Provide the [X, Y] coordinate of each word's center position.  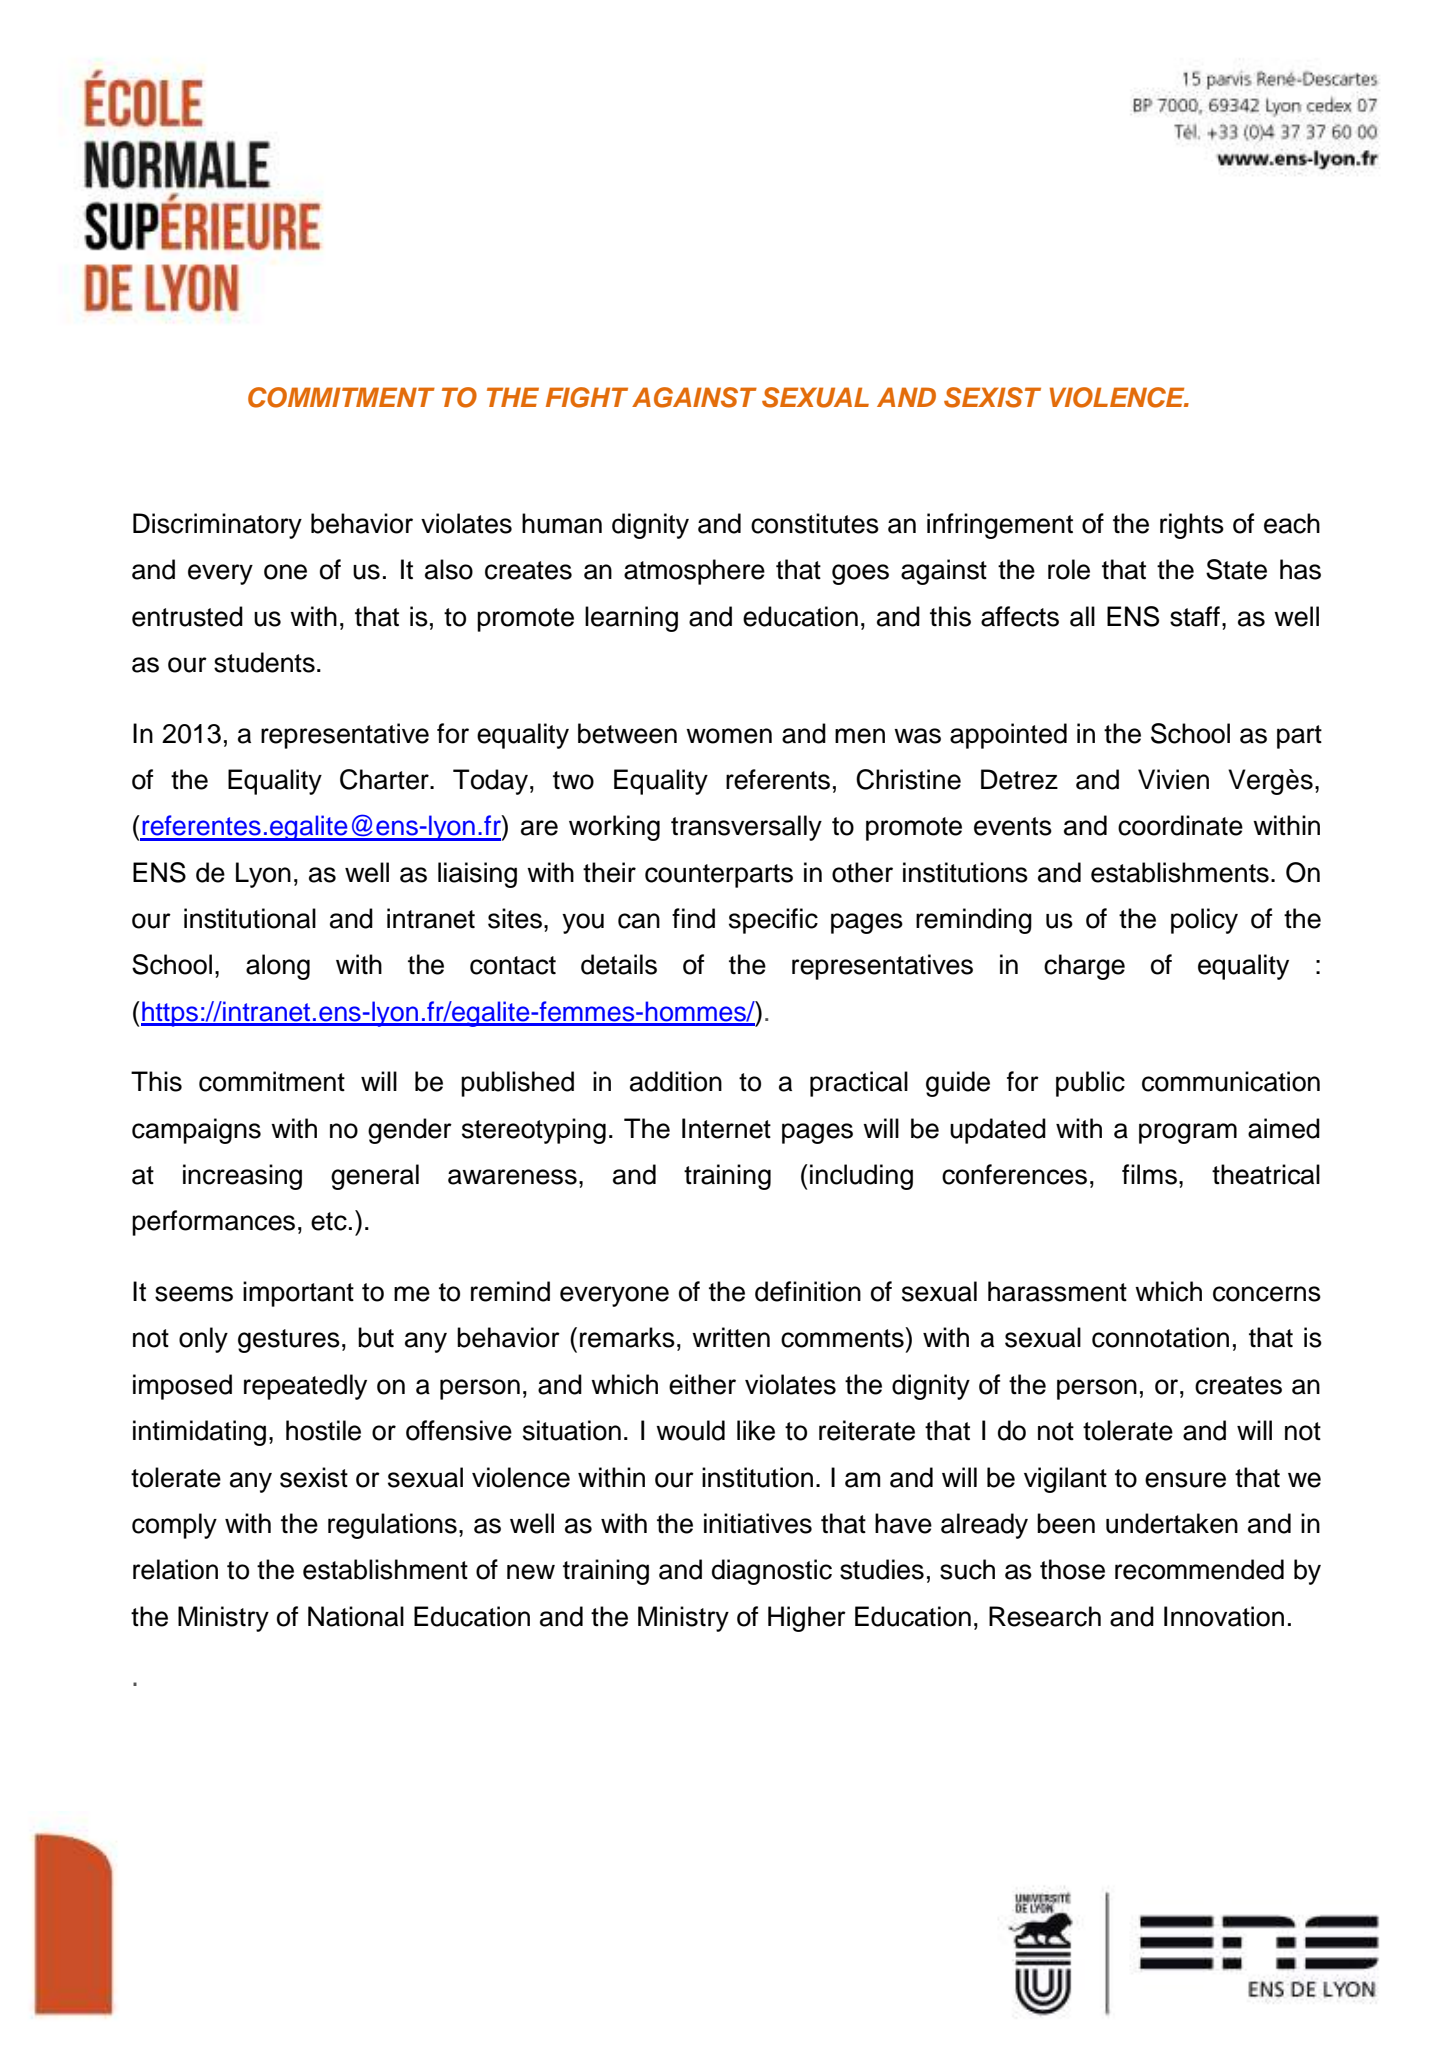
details [619, 964]
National [356, 1616]
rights [1192, 526]
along [278, 967]
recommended [1199, 1569]
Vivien [1173, 779]
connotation [1160, 1337]
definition [808, 1291]
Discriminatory [217, 526]
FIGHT [587, 397]
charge [1084, 967]
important [298, 1294]
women [729, 736]
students [264, 662]
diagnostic [772, 1572]
